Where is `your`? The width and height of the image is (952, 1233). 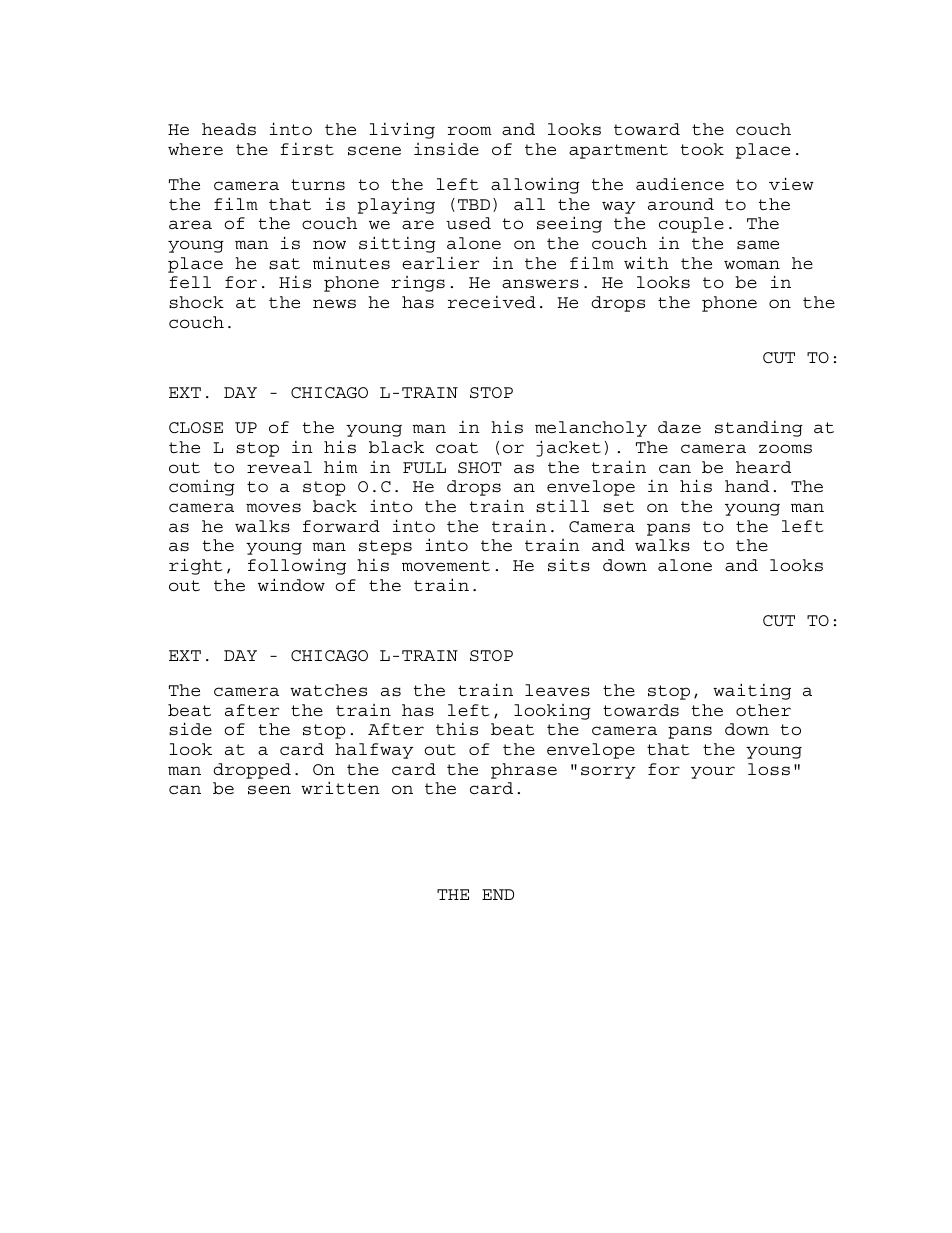 your is located at coordinates (713, 772).
